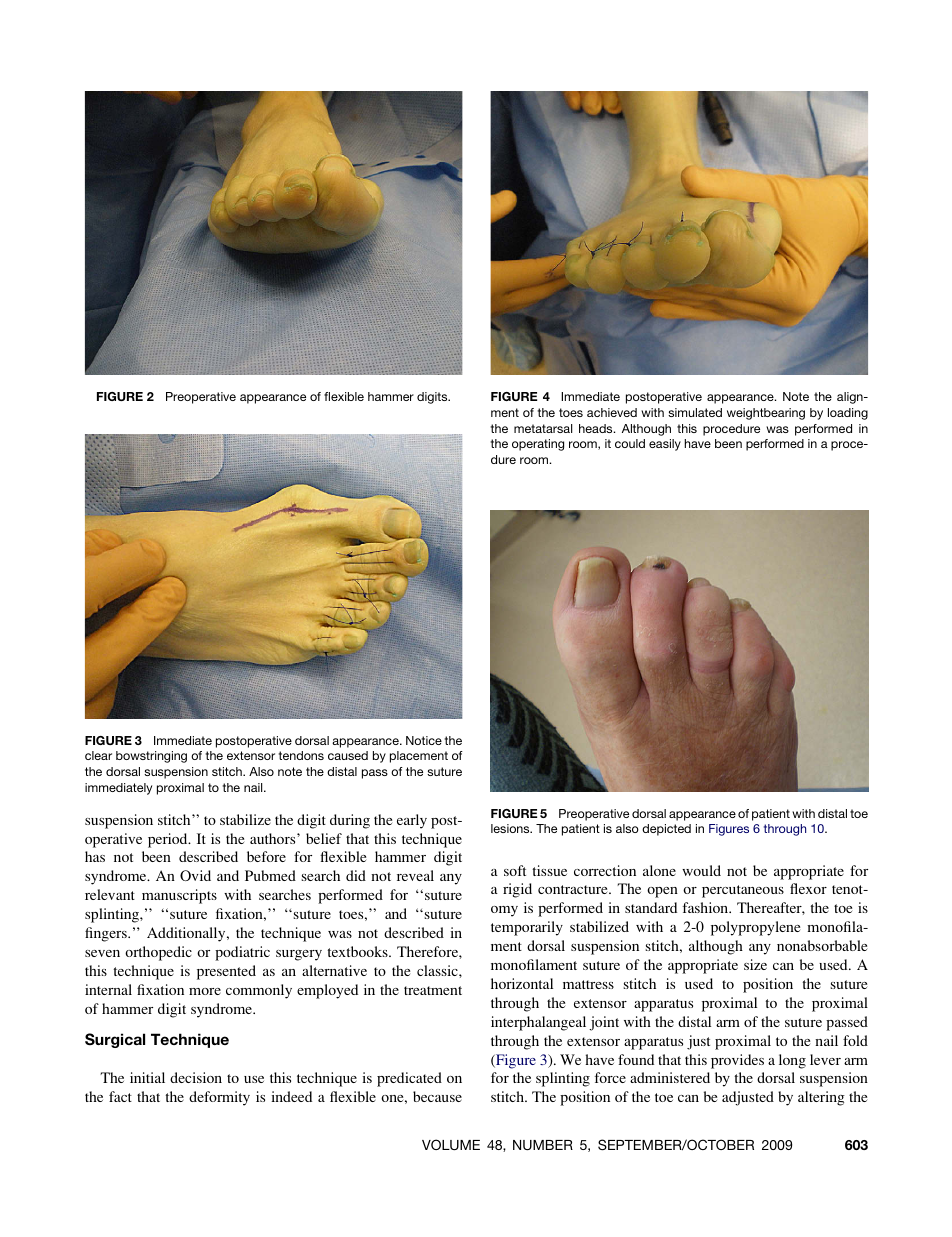 The image size is (952, 1237). Describe the element at coordinates (301, 755) in the screenshot. I see `tendons` at that location.
